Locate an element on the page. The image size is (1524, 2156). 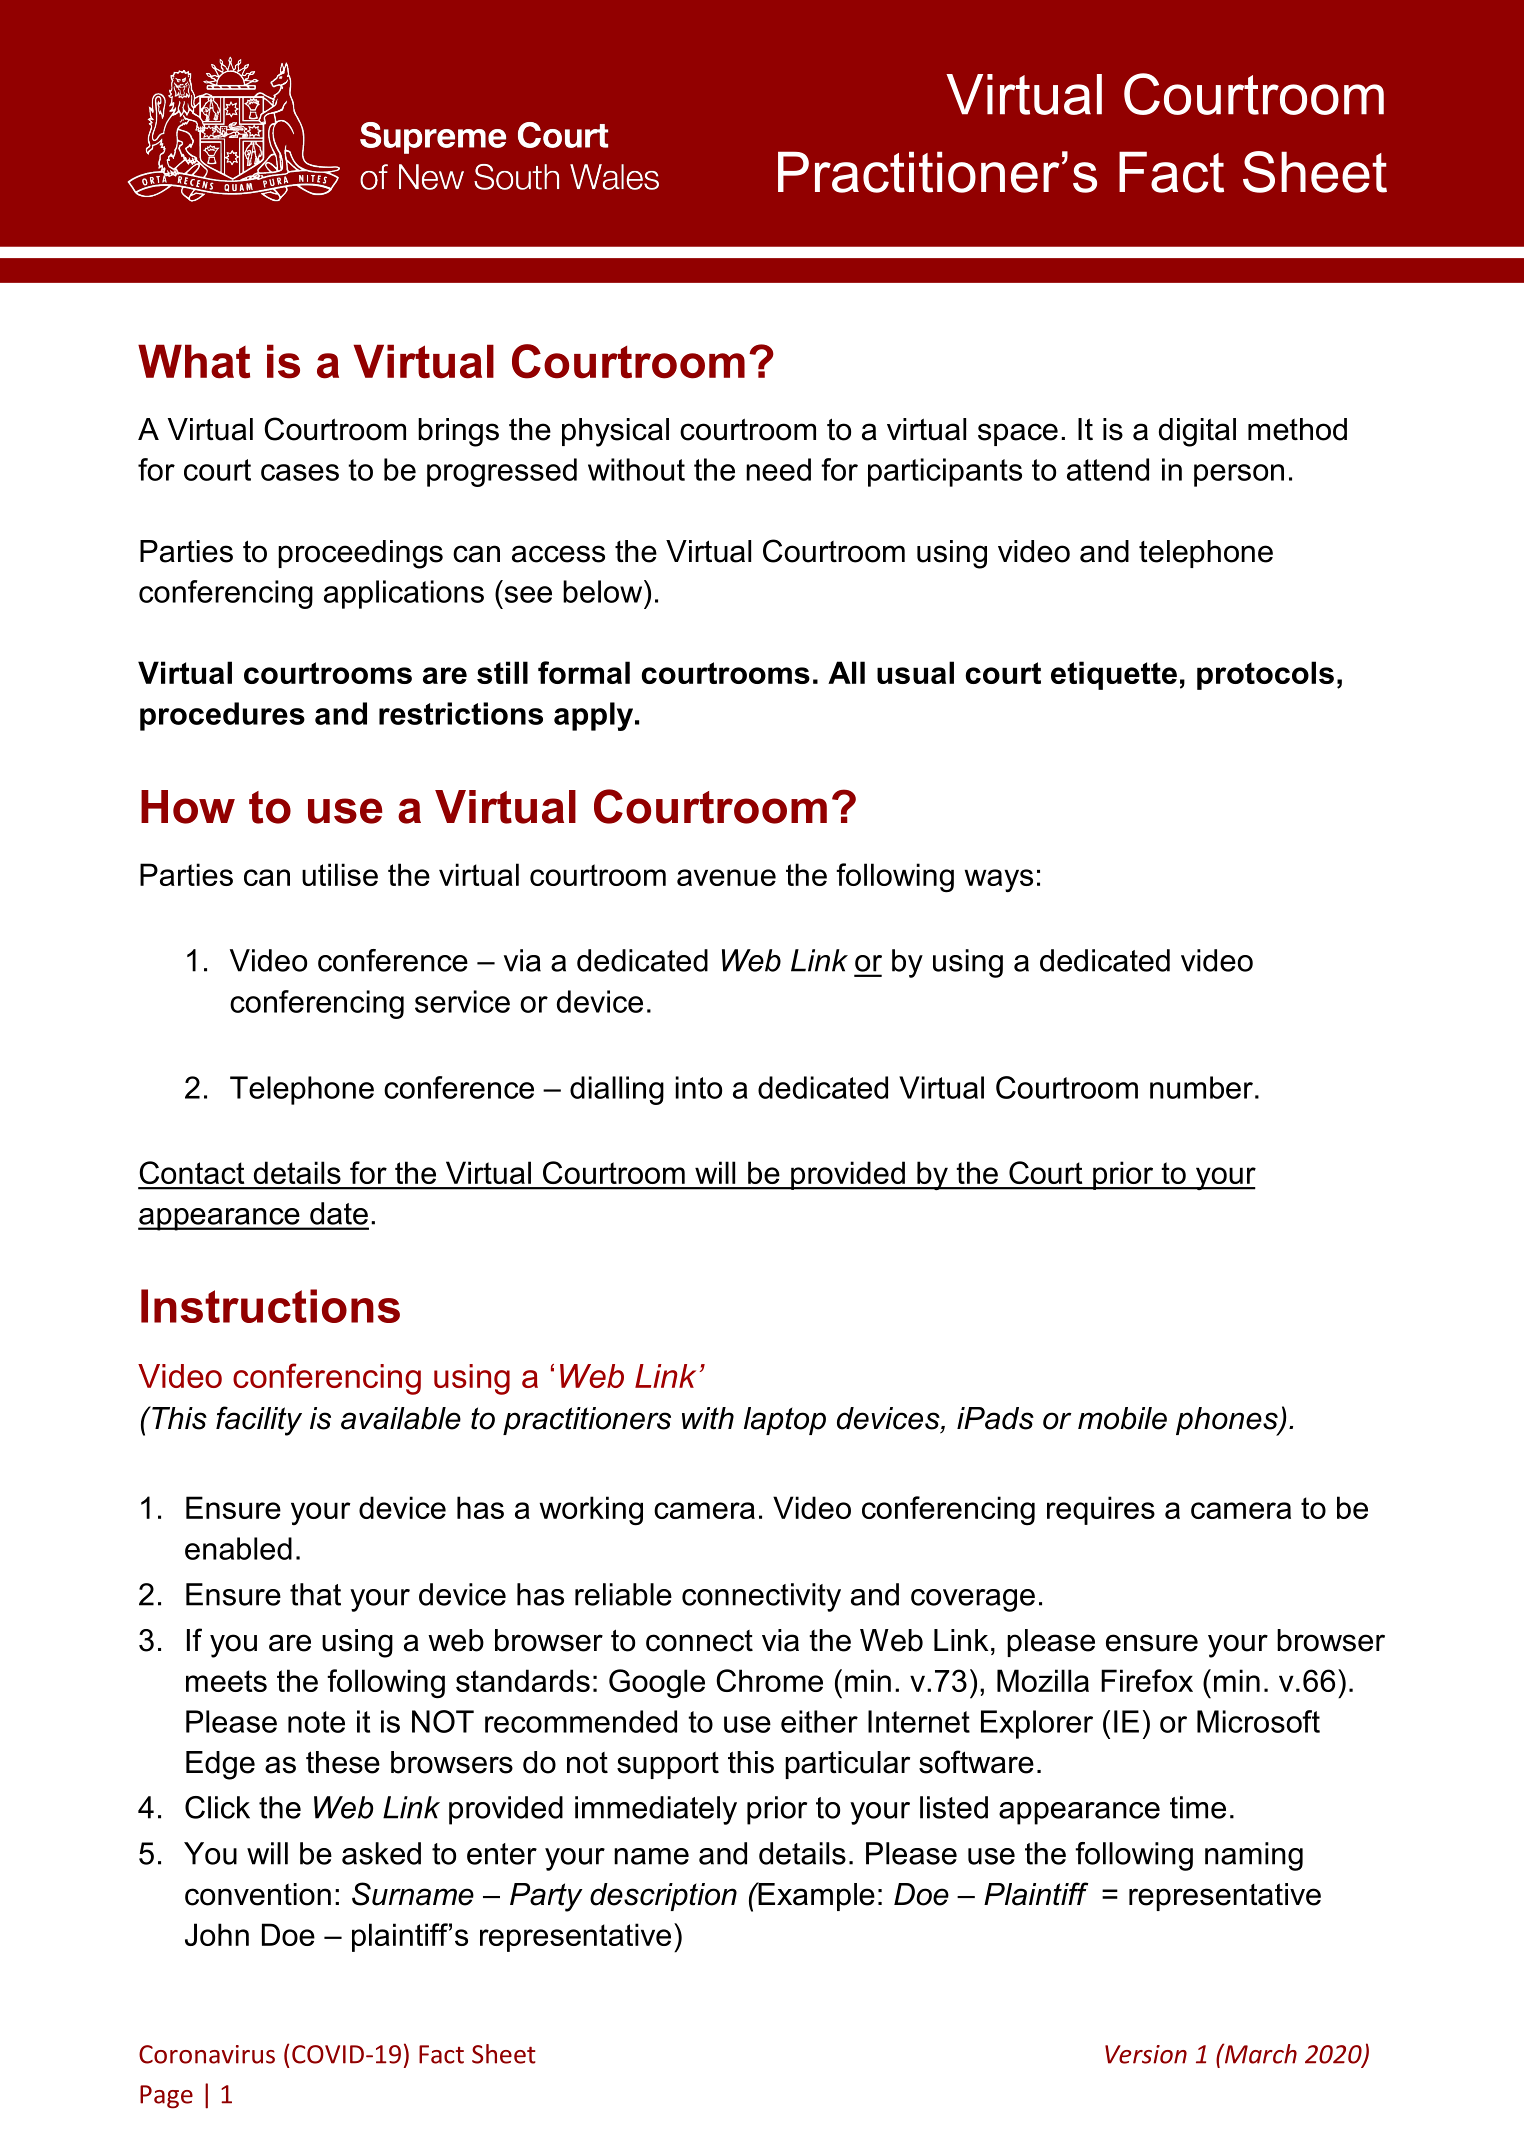
laptop is located at coordinates (785, 1421).
